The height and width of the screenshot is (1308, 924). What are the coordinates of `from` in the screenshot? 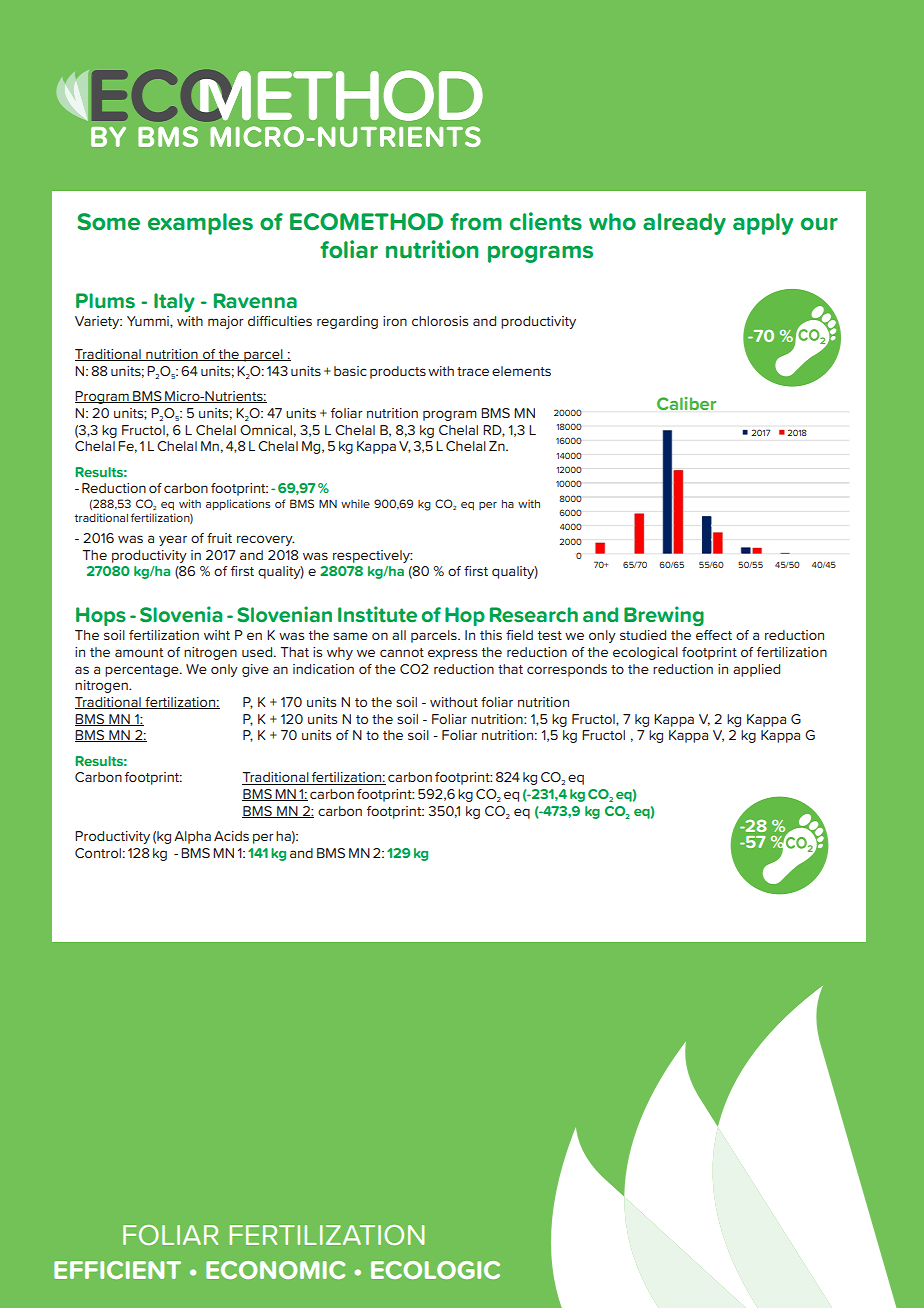 It's located at (476, 222).
